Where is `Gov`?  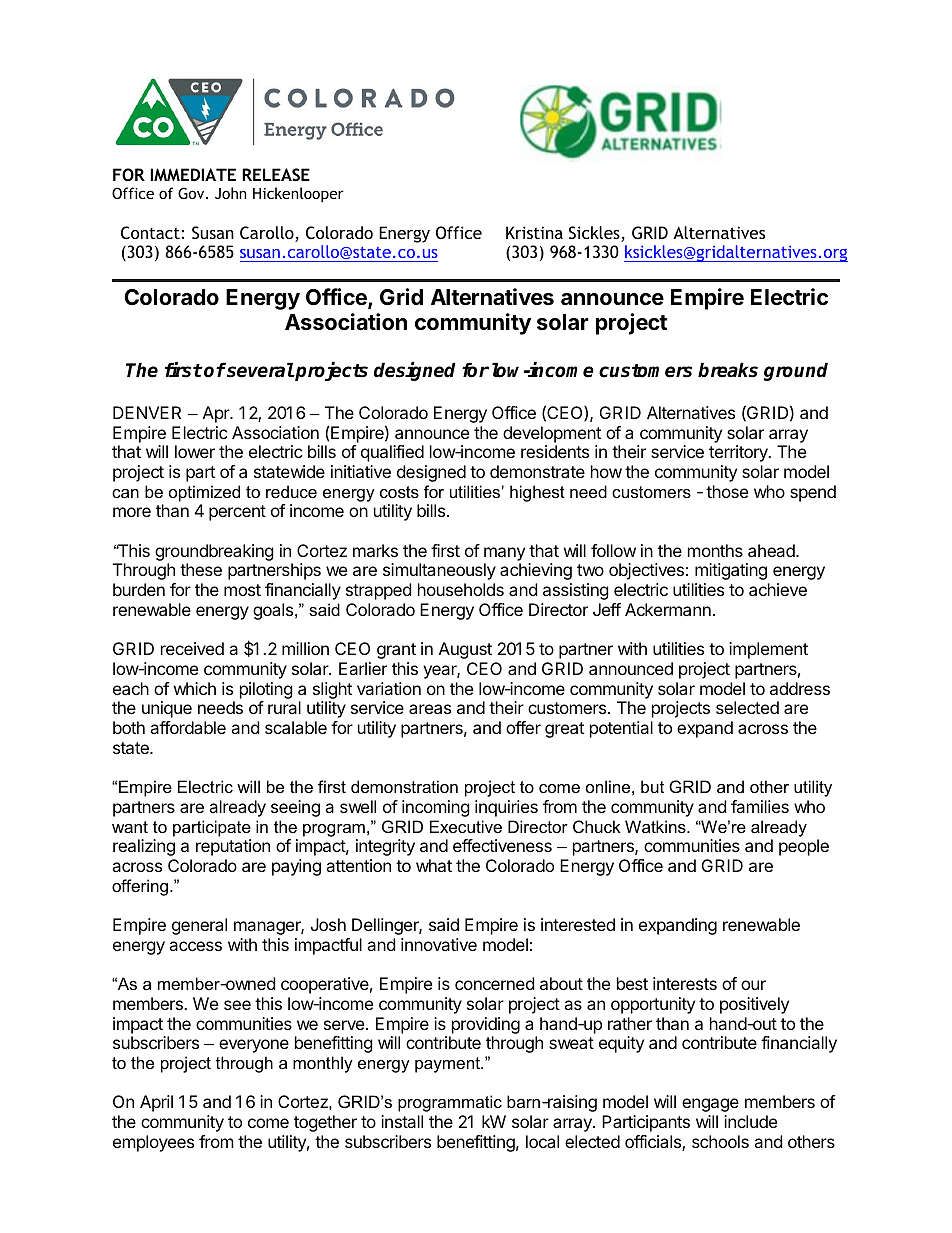 Gov is located at coordinates (192, 193).
